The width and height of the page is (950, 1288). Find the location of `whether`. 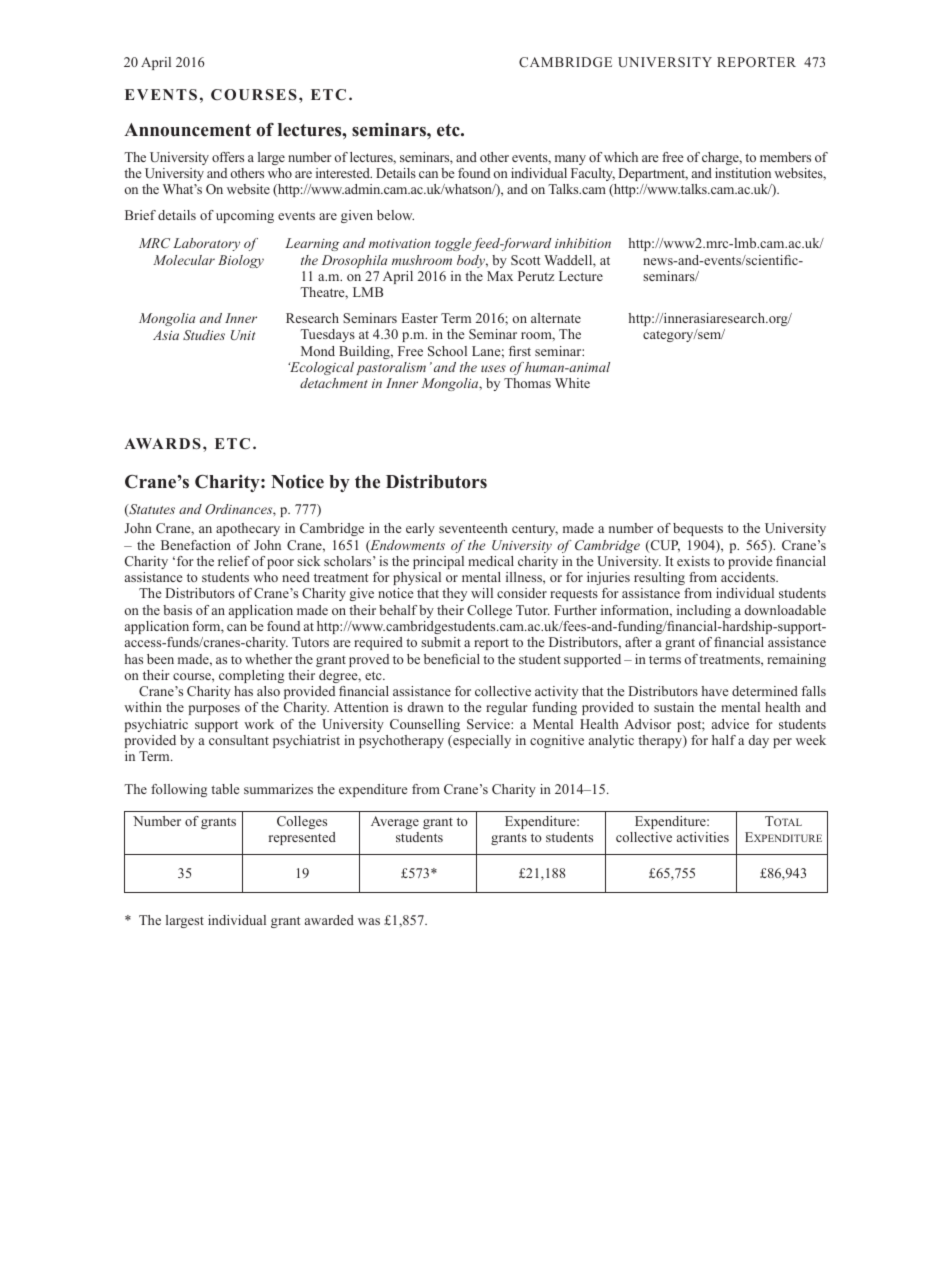

whether is located at coordinates (268, 659).
